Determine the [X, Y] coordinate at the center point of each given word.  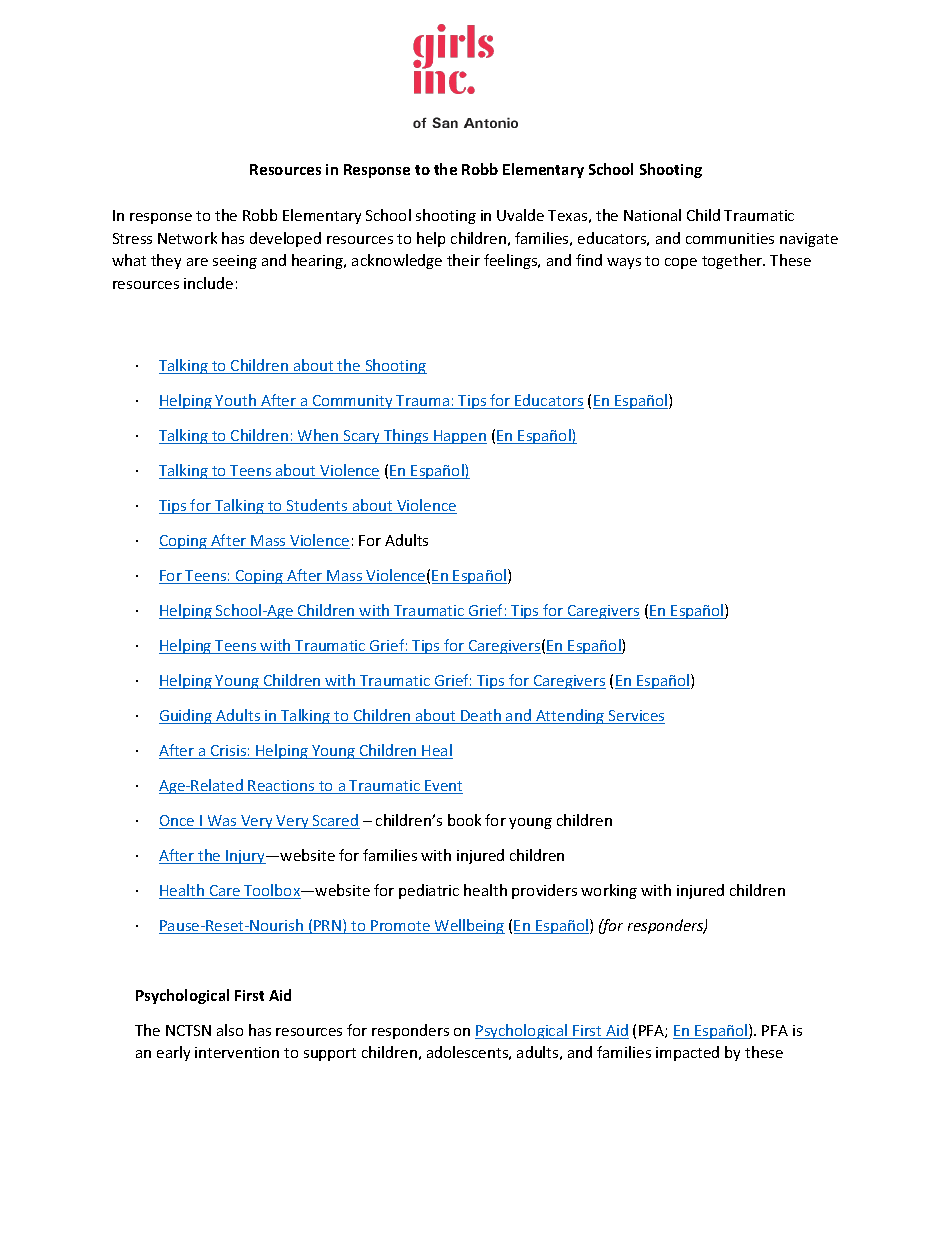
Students [317, 506]
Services [636, 717]
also [230, 1030]
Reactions [282, 787]
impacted [687, 1053]
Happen [459, 437]
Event [443, 787]
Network [187, 238]
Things [406, 436]
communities [730, 238]
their [463, 260]
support [330, 1054]
